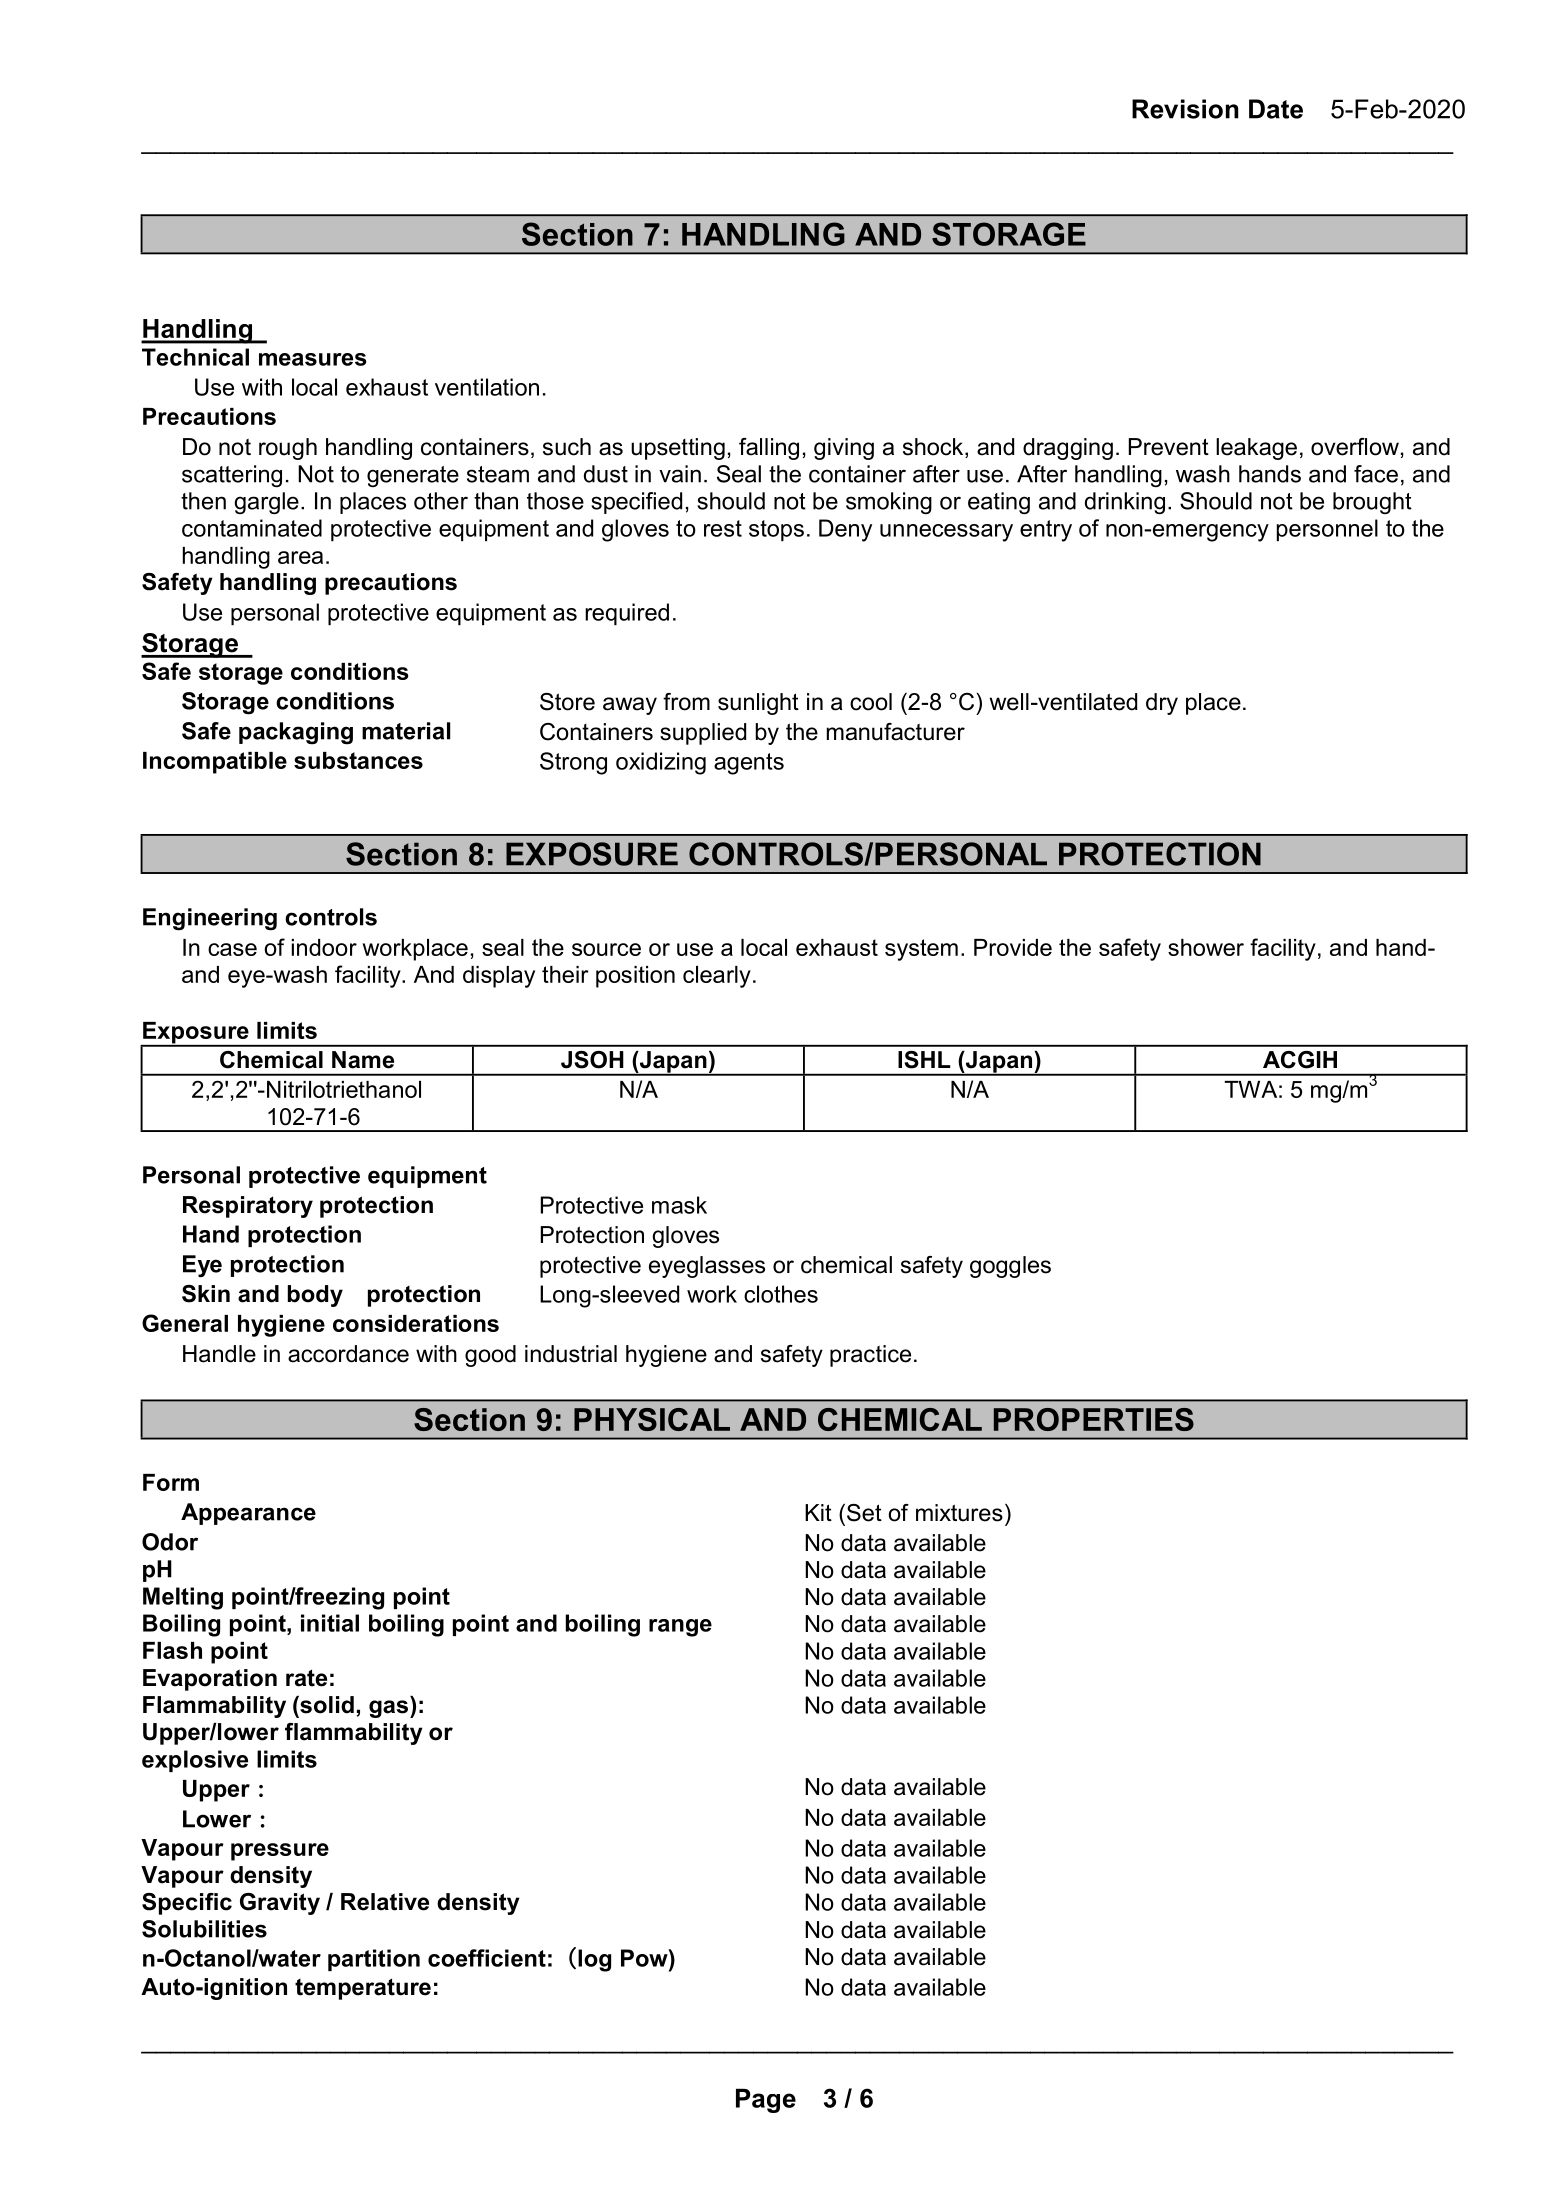 Image resolution: width=1561 pixels, height=2208 pixels. I want to click on Page, so click(766, 2100).
